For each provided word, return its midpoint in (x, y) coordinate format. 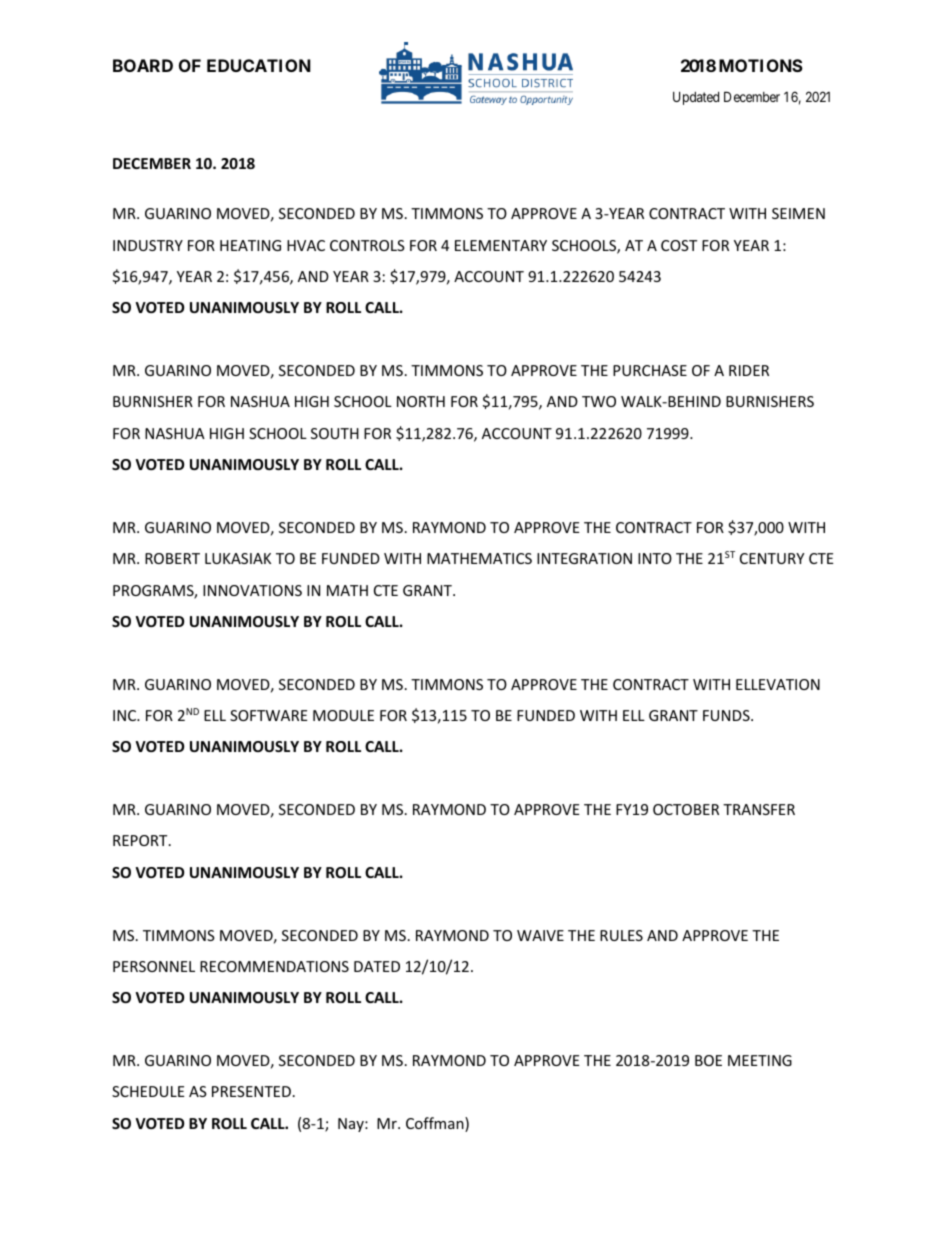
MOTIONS (761, 65)
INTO (655, 558)
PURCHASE (650, 370)
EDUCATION (259, 65)
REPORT (141, 840)
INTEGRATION (584, 558)
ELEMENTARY (501, 245)
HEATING (250, 245)
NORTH (421, 401)
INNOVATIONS (252, 590)
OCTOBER (686, 809)
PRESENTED (251, 1091)
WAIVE (540, 935)
